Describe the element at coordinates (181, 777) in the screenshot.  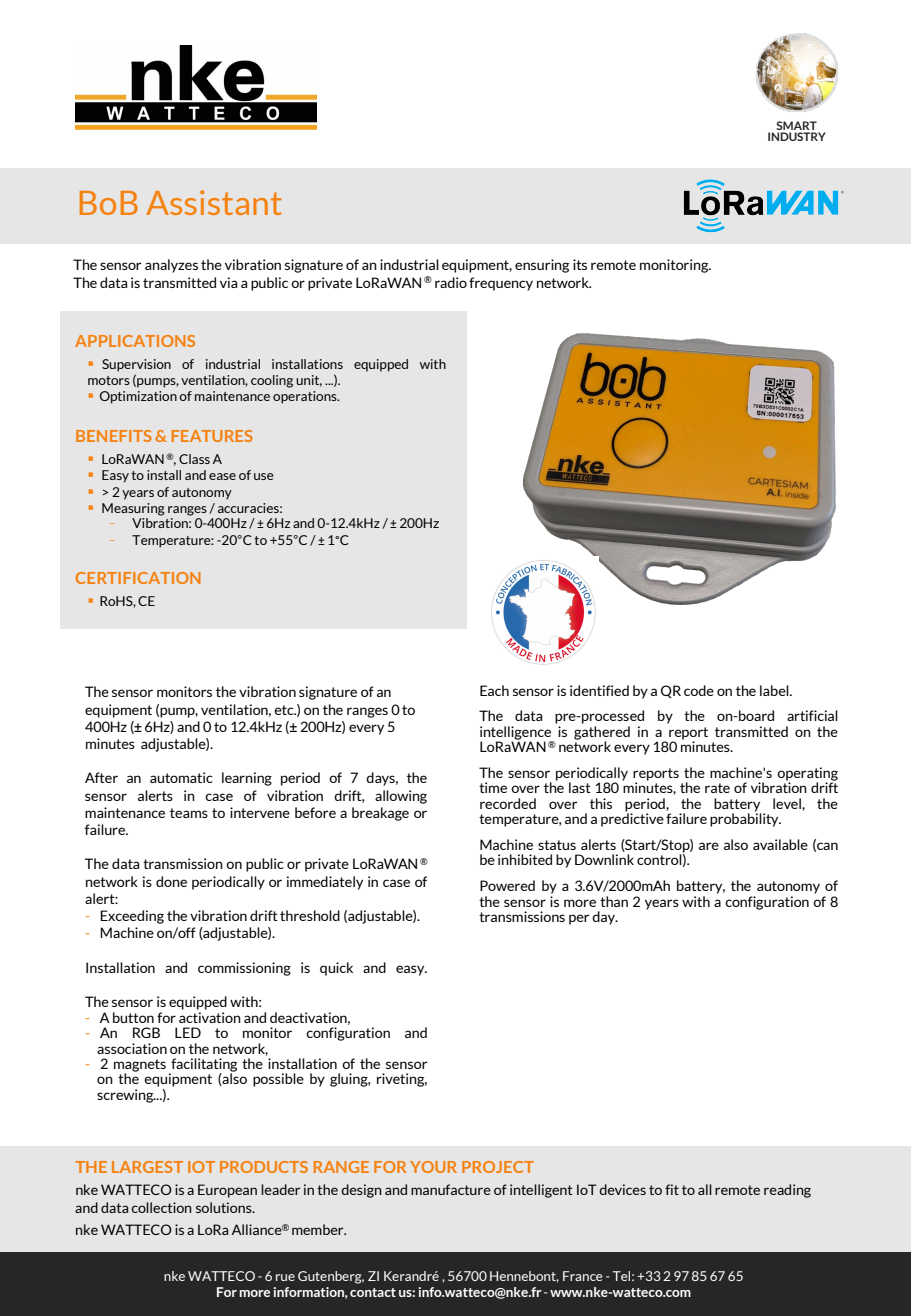
I see `automatic` at that location.
